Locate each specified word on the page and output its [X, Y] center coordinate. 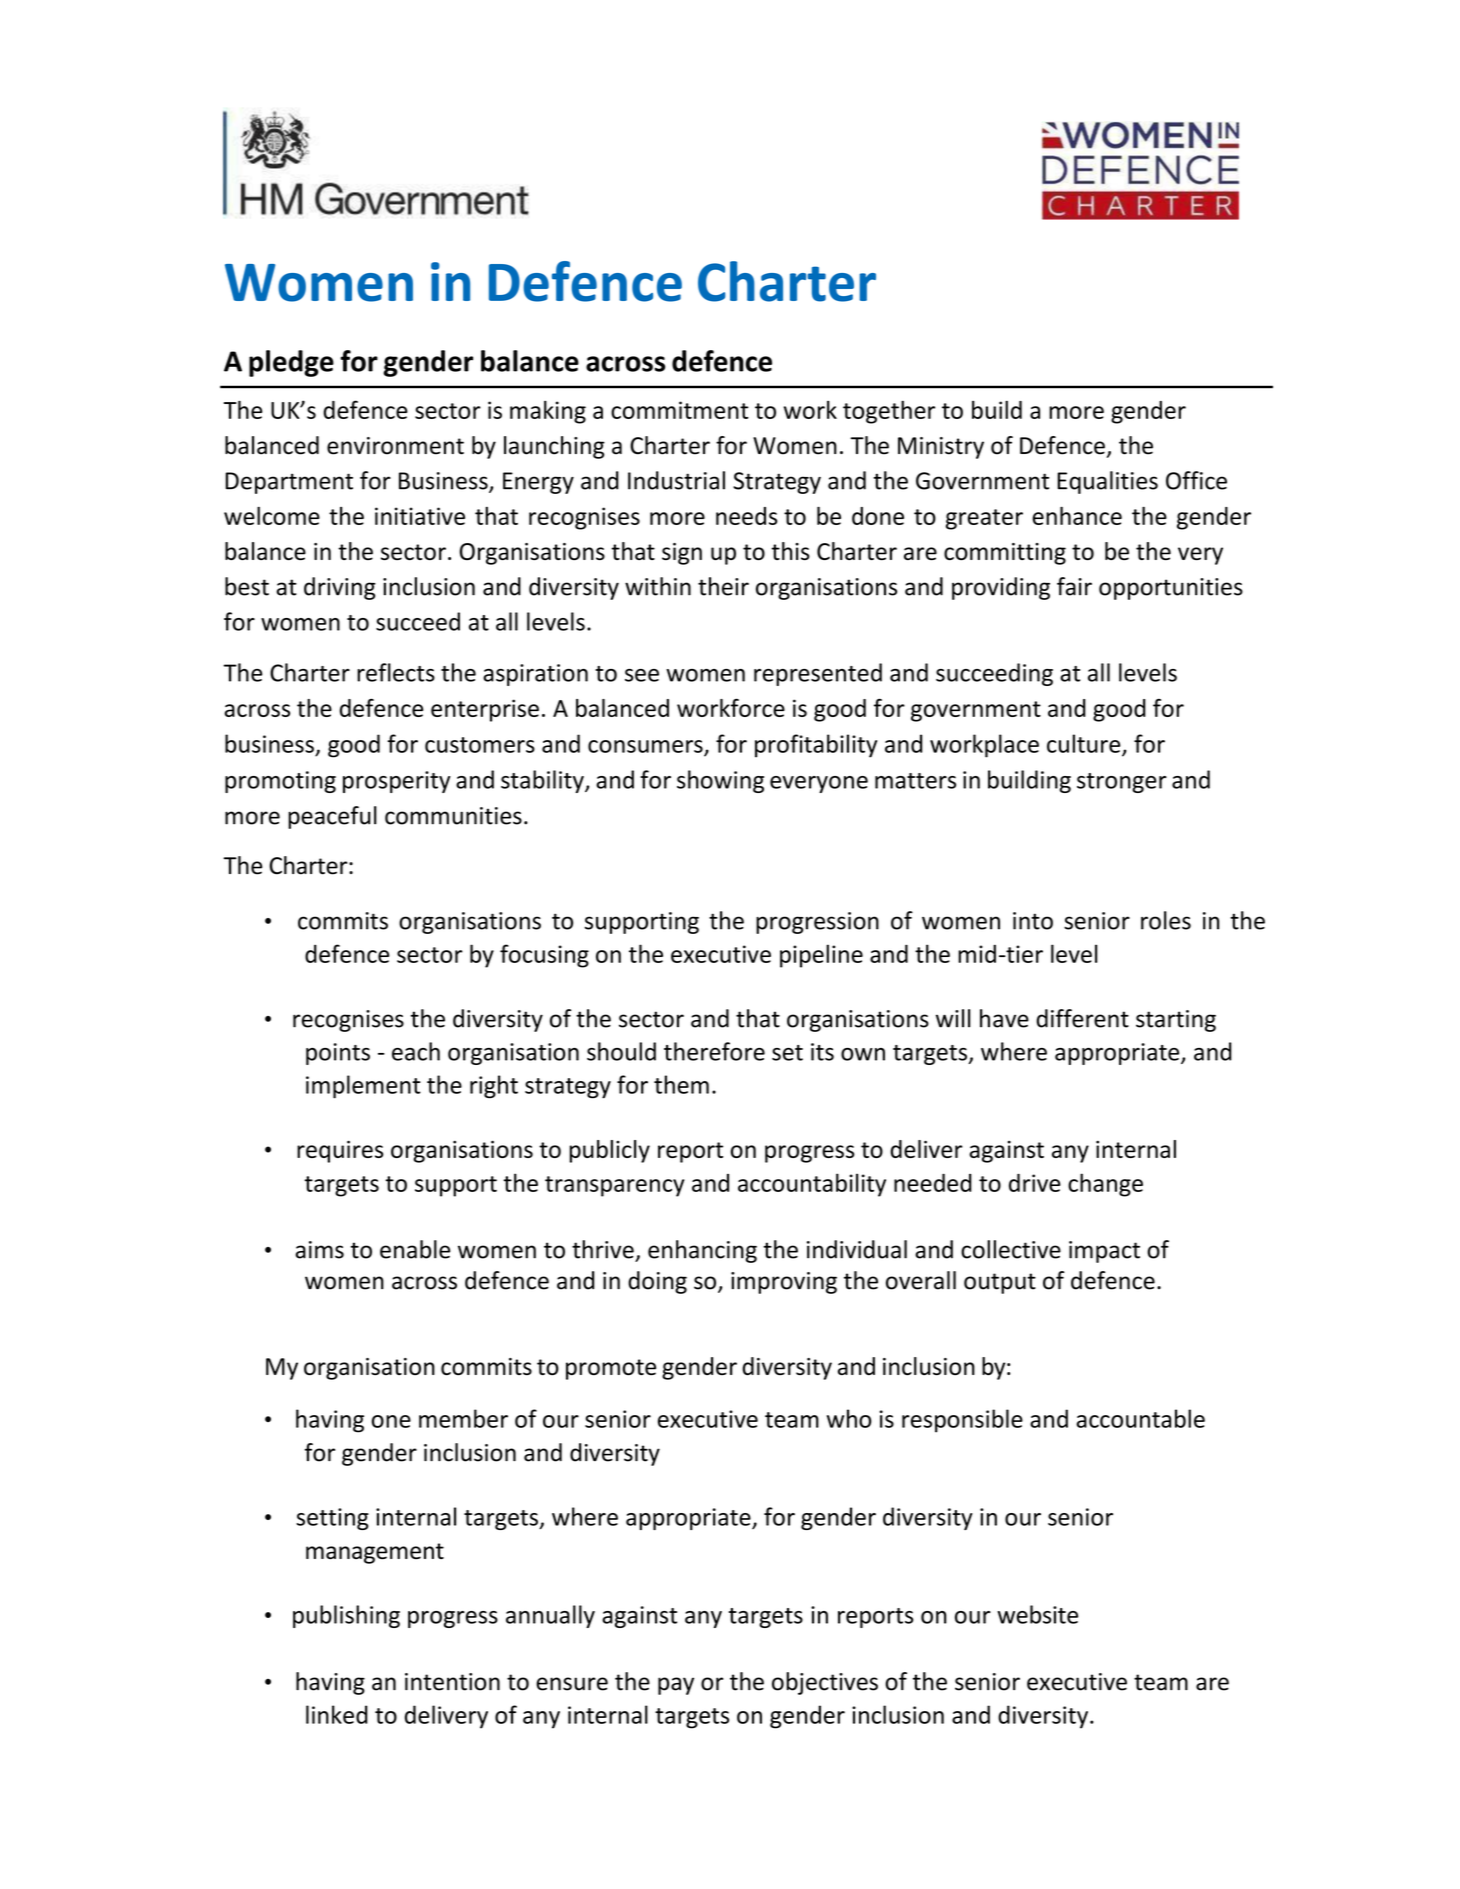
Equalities [1107, 482]
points [338, 1054]
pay [676, 1686]
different [1082, 1018]
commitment [680, 410]
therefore [714, 1051]
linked [337, 1714]
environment [395, 446]
